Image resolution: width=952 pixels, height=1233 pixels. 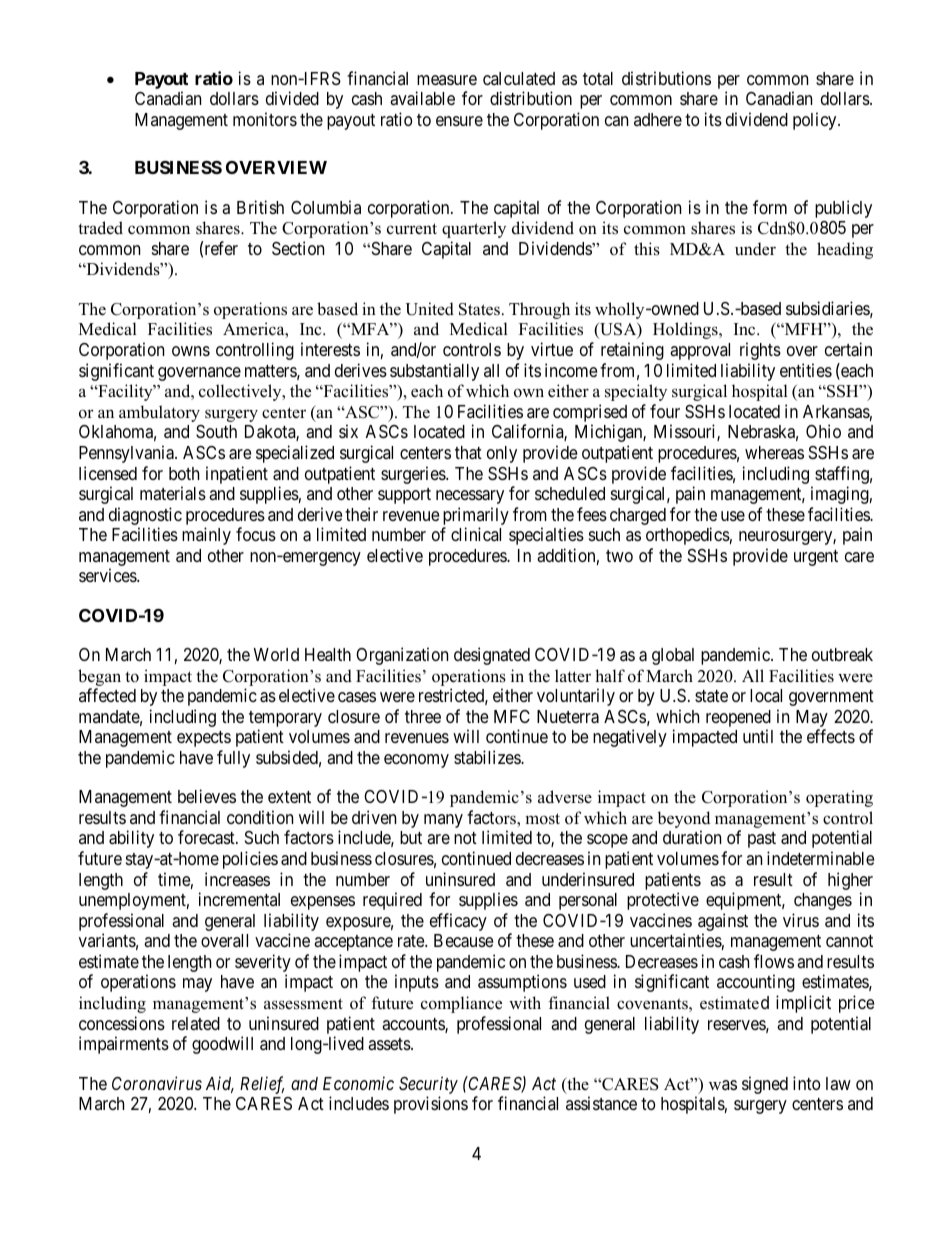 What do you see at coordinates (774, 452) in the image?
I see `whereas` at bounding box center [774, 452].
